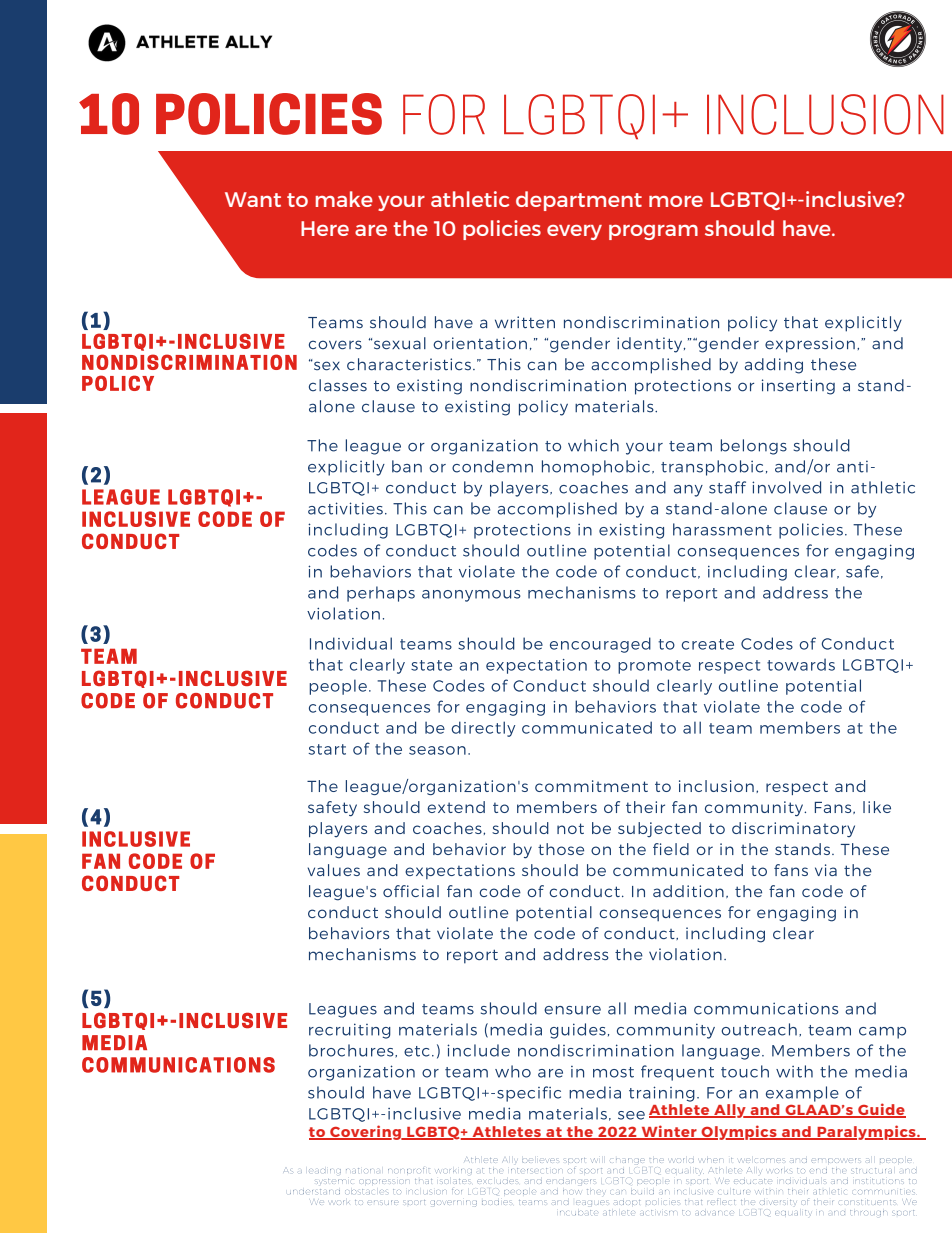  What do you see at coordinates (676, 201) in the image?
I see `more` at bounding box center [676, 201].
